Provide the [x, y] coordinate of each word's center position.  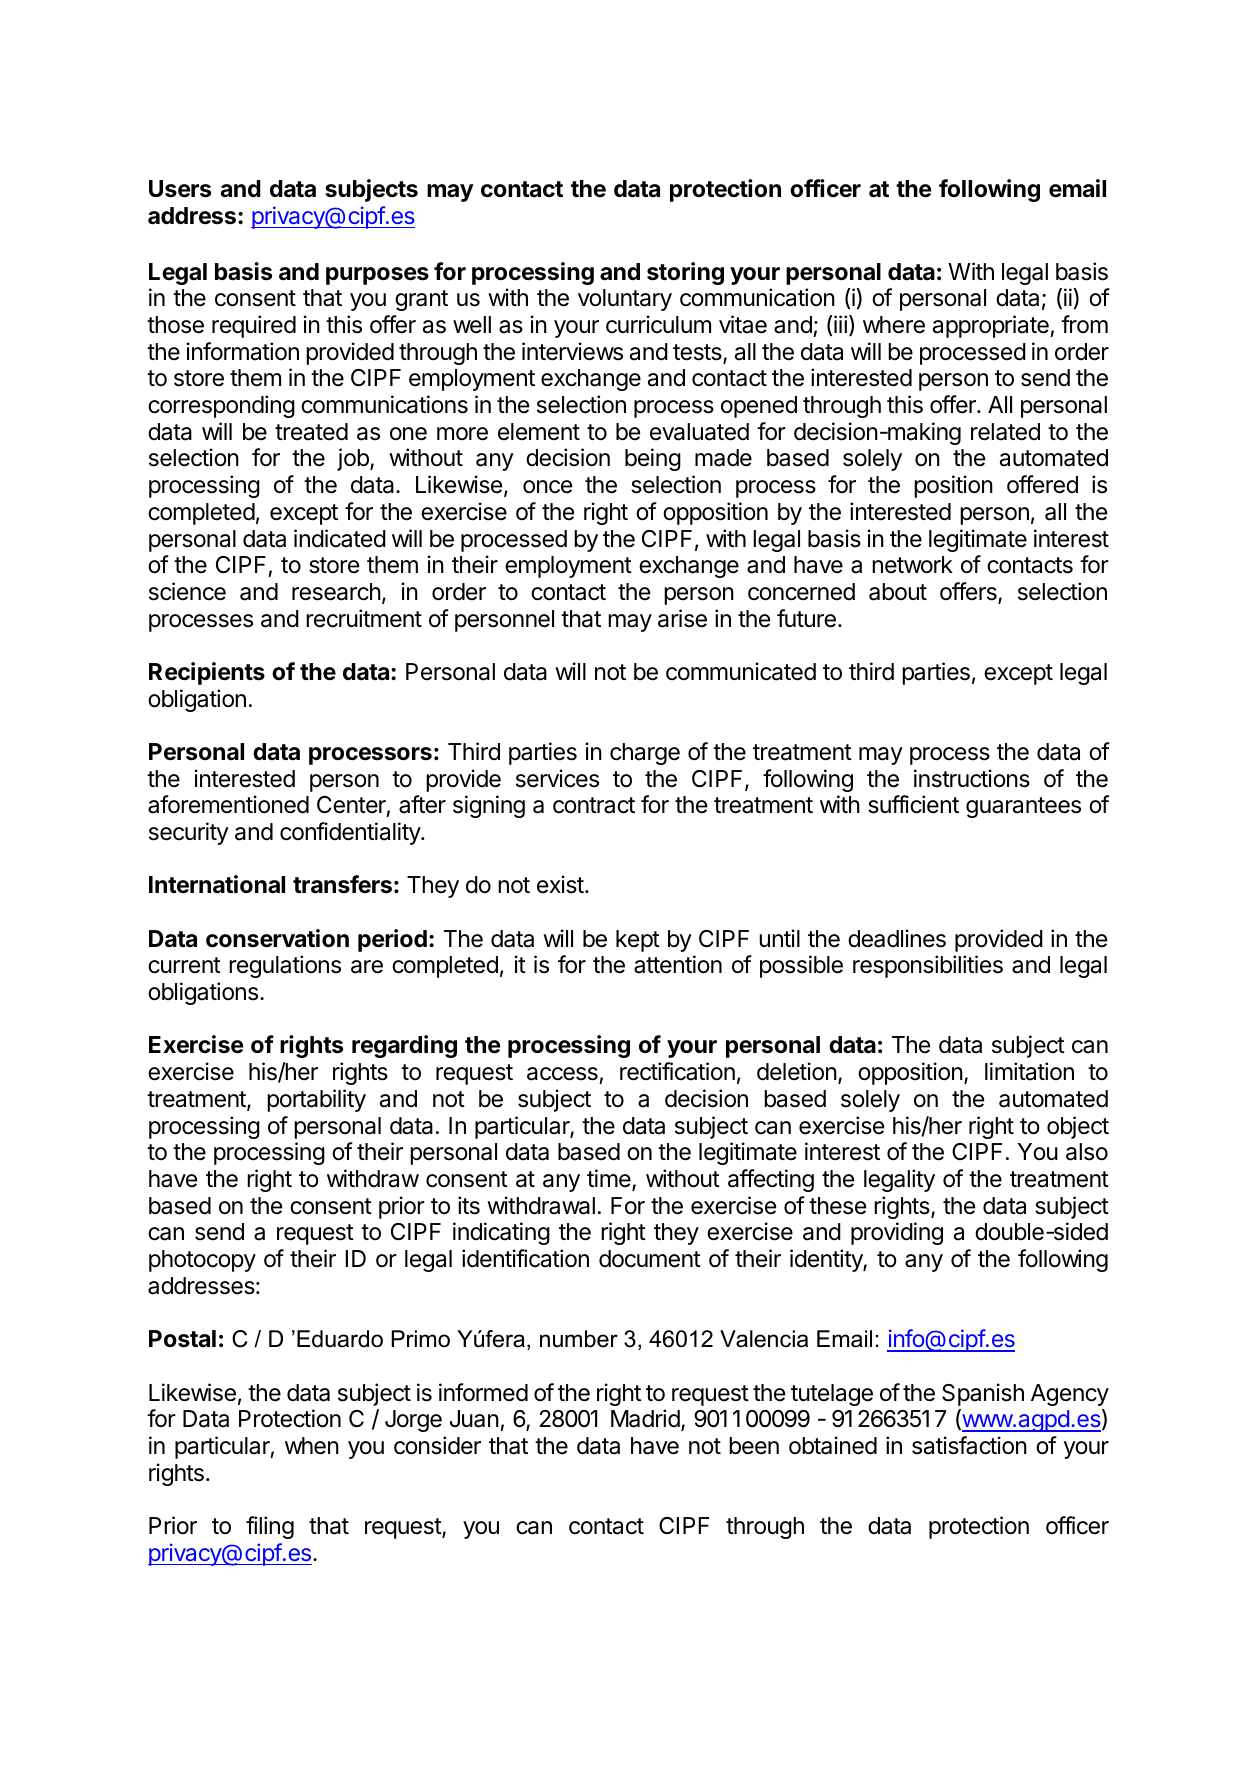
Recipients [207, 673]
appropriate [992, 326]
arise [682, 618]
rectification [677, 1071]
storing [685, 273]
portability [316, 1100]
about [898, 592]
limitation [1029, 1071]
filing [270, 1527]
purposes [377, 276]
